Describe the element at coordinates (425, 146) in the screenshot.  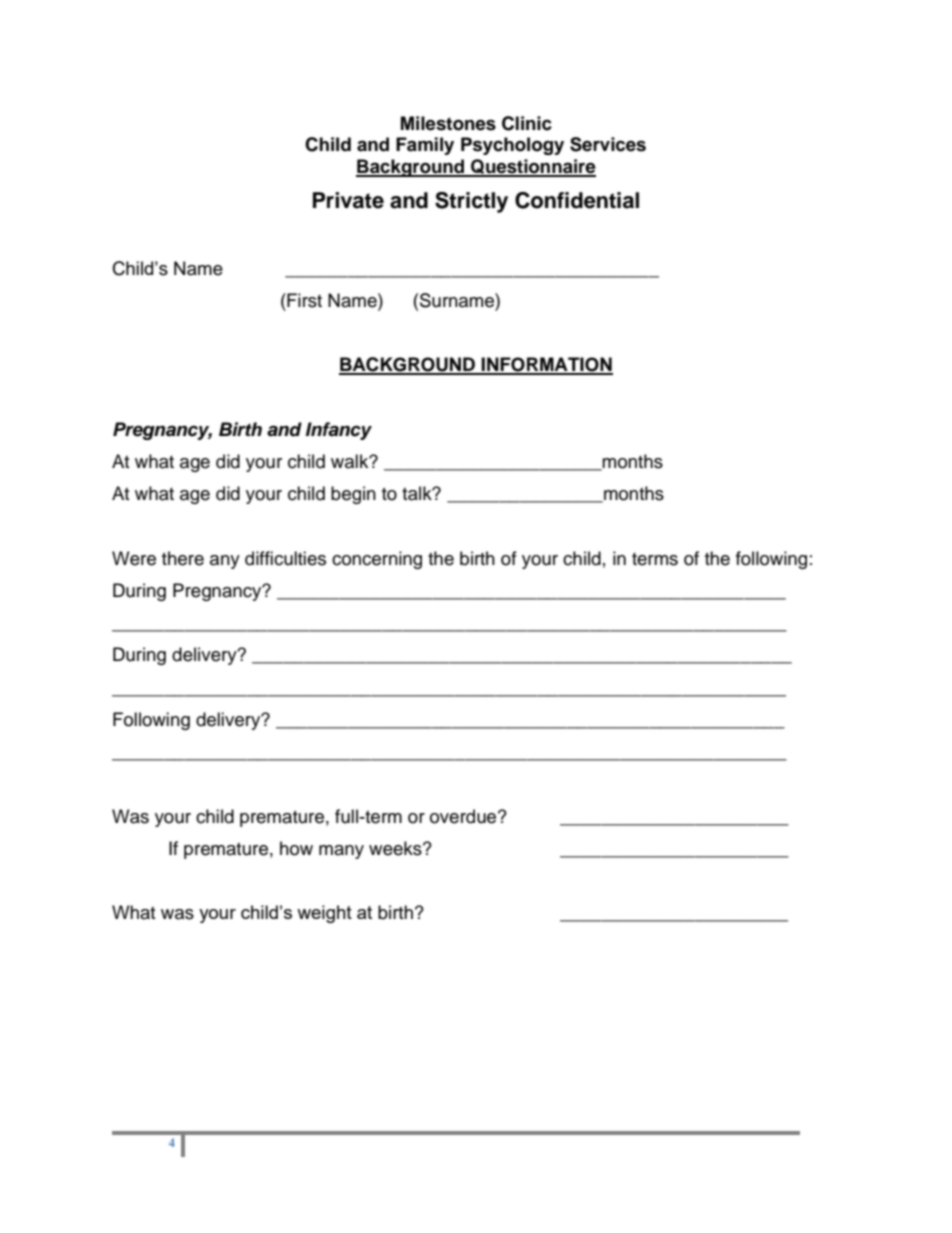
I see `Family` at that location.
